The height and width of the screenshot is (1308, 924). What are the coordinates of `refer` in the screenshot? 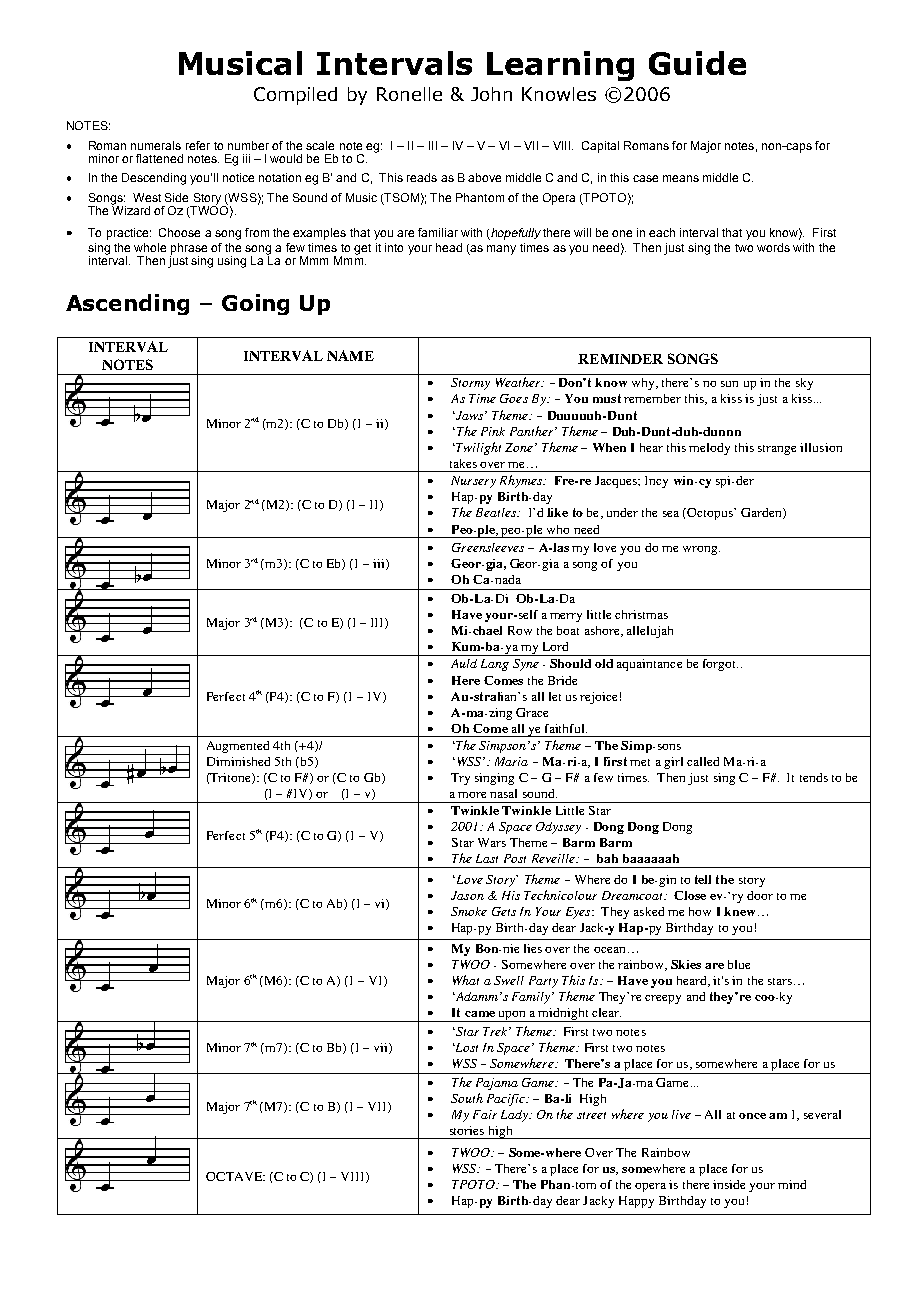 It's located at (198, 145).
